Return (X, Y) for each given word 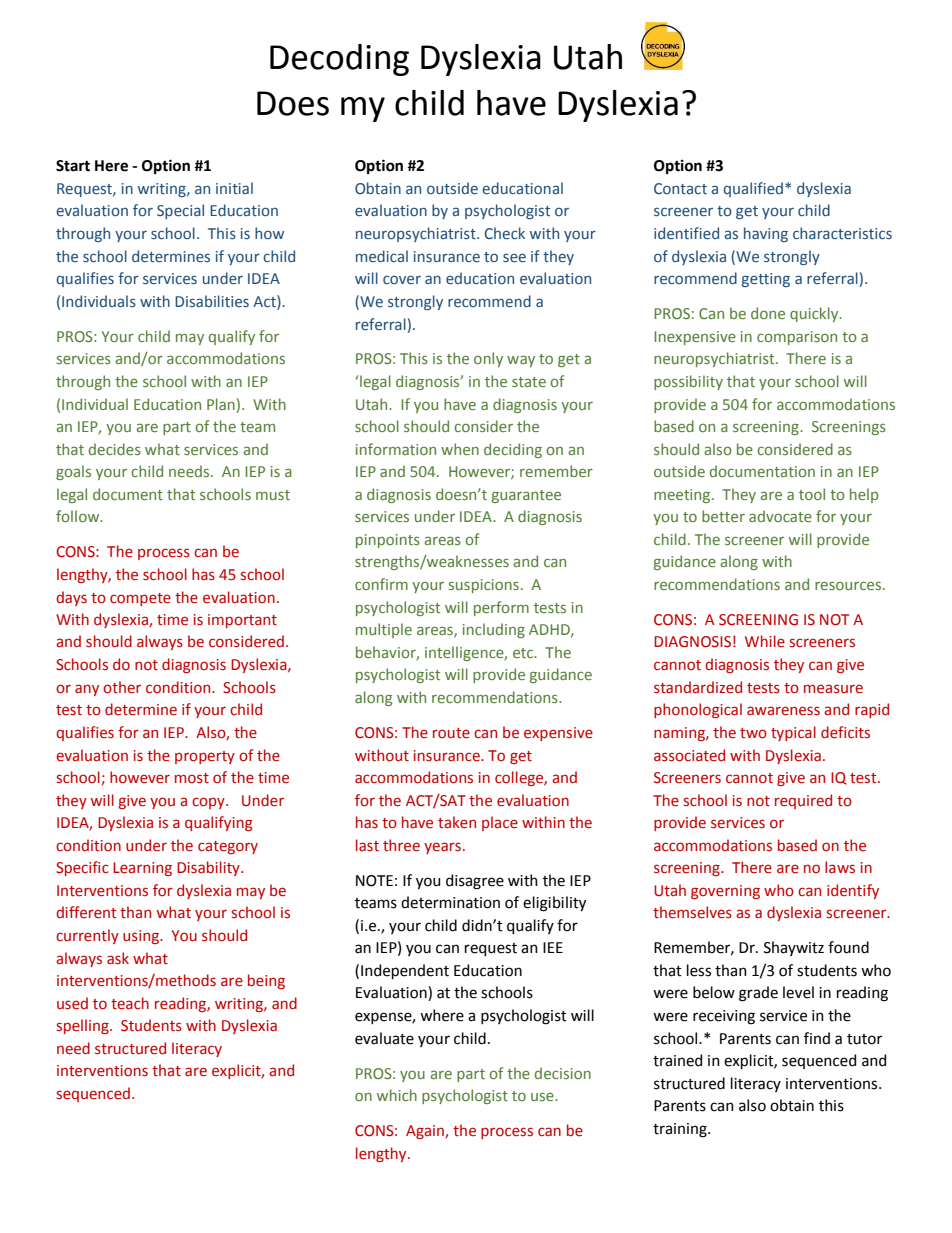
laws (840, 867)
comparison (797, 338)
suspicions (484, 586)
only (488, 359)
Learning (142, 869)
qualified (753, 189)
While (765, 641)
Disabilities (212, 301)
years (442, 848)
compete (140, 599)
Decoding (339, 60)
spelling (84, 1026)
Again (426, 1132)
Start (73, 166)
